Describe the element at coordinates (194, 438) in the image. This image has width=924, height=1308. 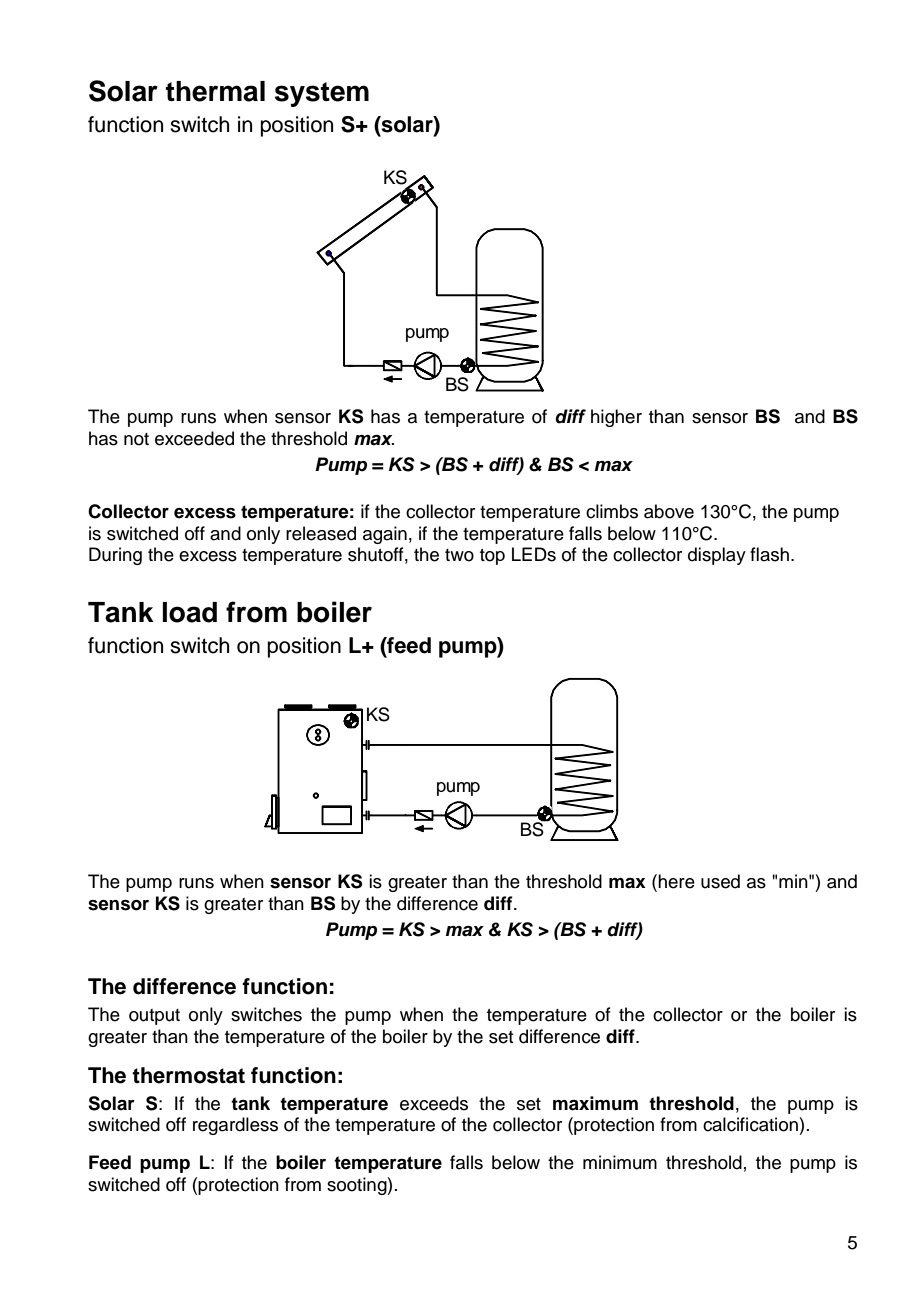
I see `exceeded` at that location.
